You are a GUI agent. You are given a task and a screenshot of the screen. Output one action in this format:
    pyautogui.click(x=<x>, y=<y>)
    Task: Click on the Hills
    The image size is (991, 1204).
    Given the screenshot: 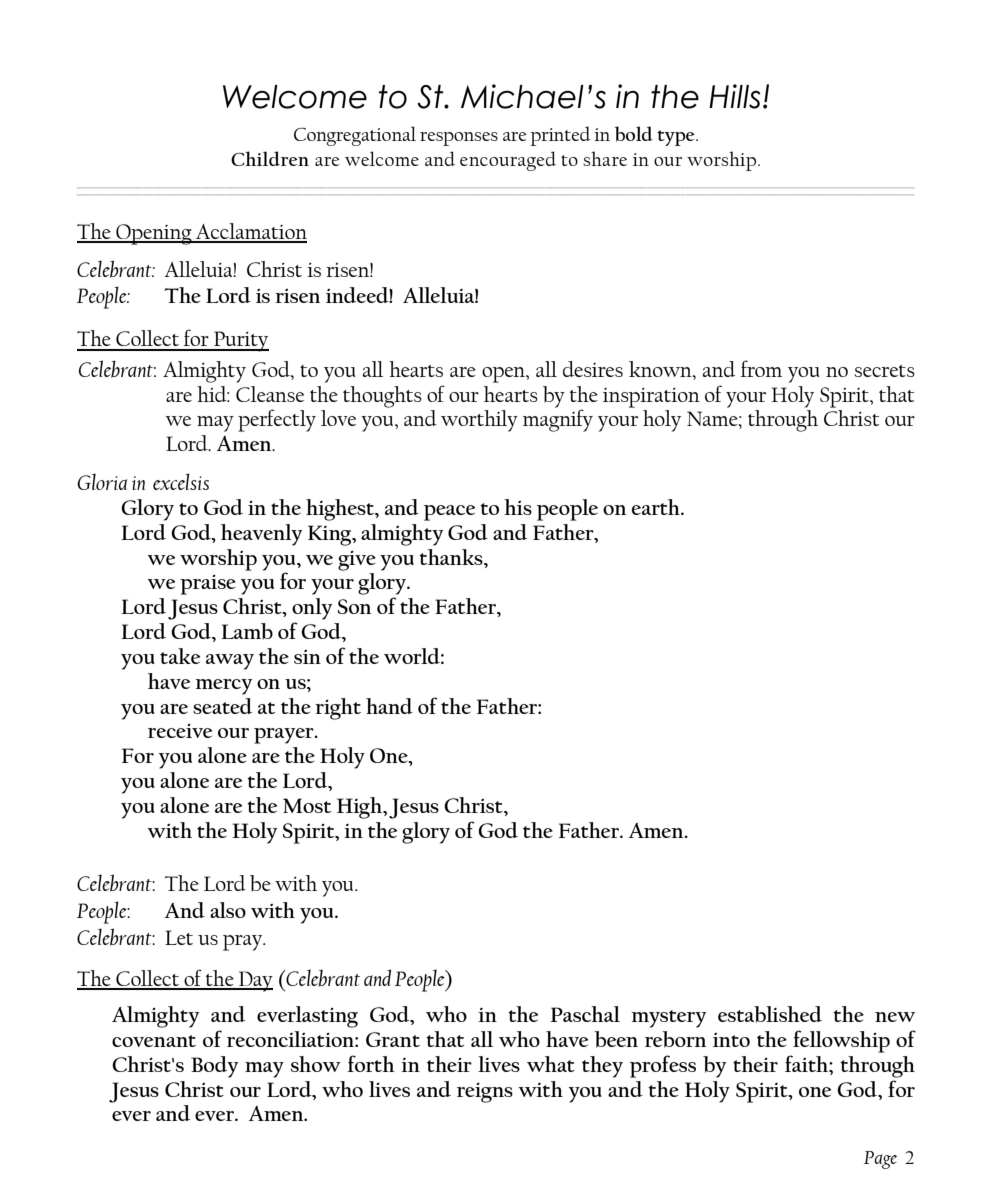 What is the action you would take?
    pyautogui.click(x=735, y=96)
